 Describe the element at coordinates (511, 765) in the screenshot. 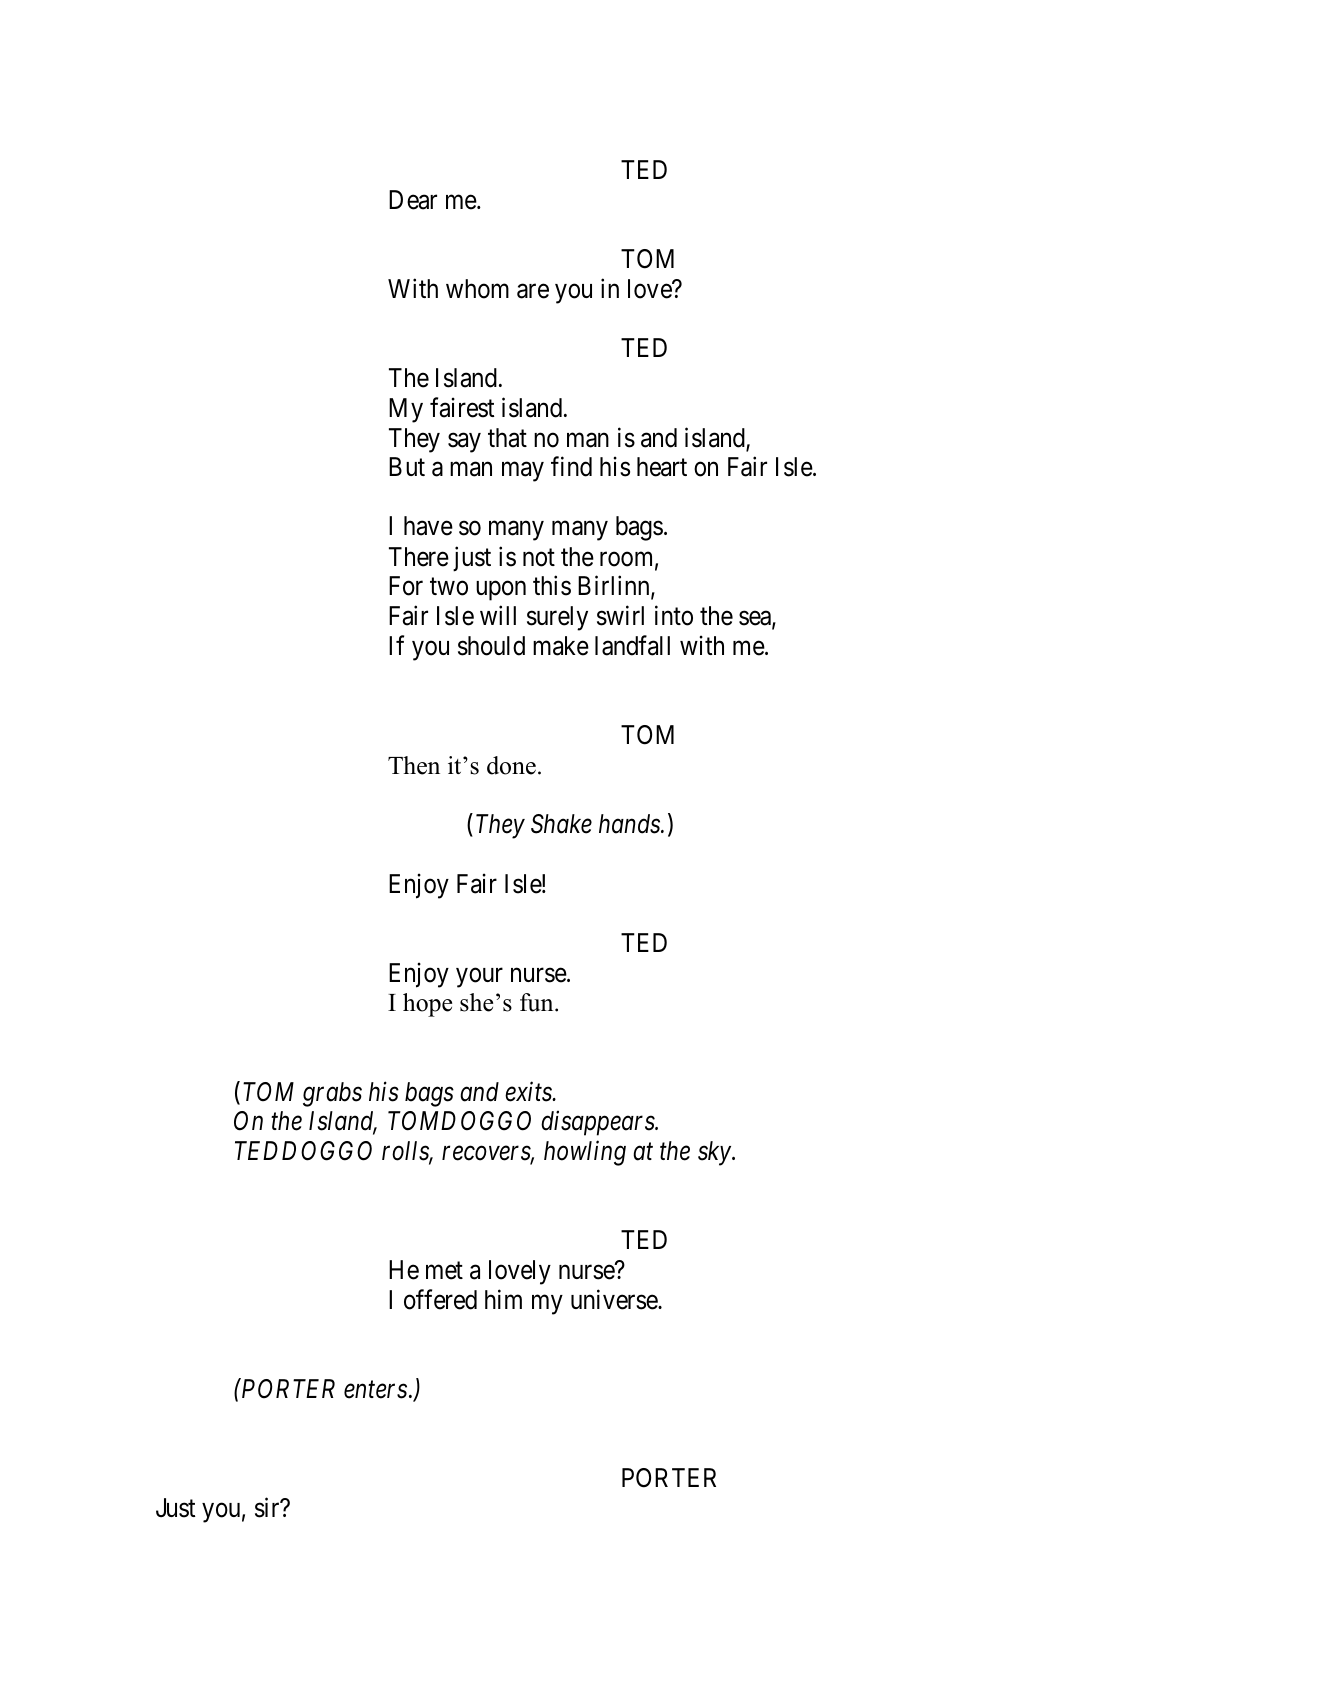

I see `done` at that location.
